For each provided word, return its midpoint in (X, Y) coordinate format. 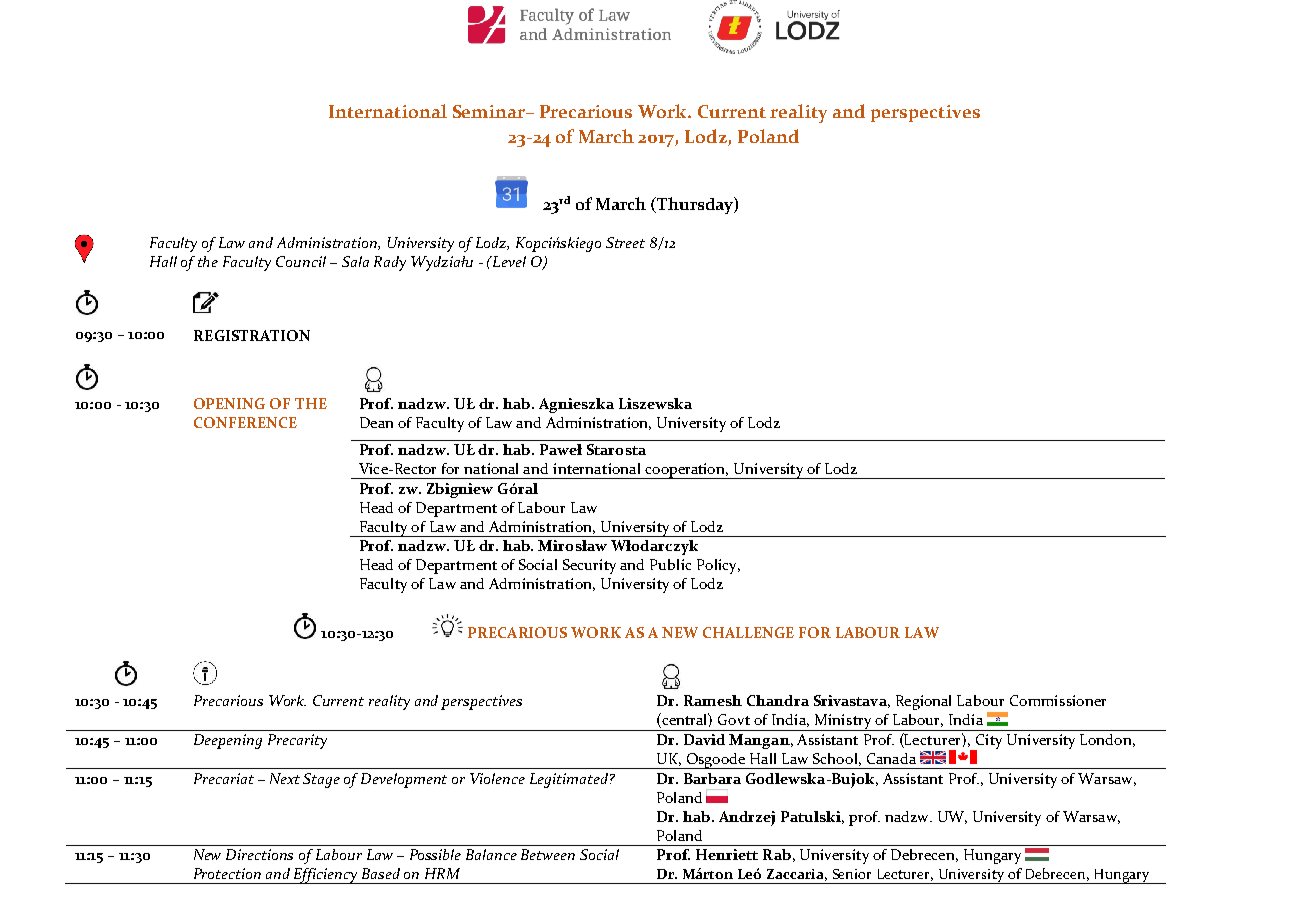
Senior (852, 874)
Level (508, 261)
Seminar (490, 111)
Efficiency (326, 876)
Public (670, 564)
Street (625, 242)
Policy (718, 566)
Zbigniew (460, 490)
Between (548, 854)
